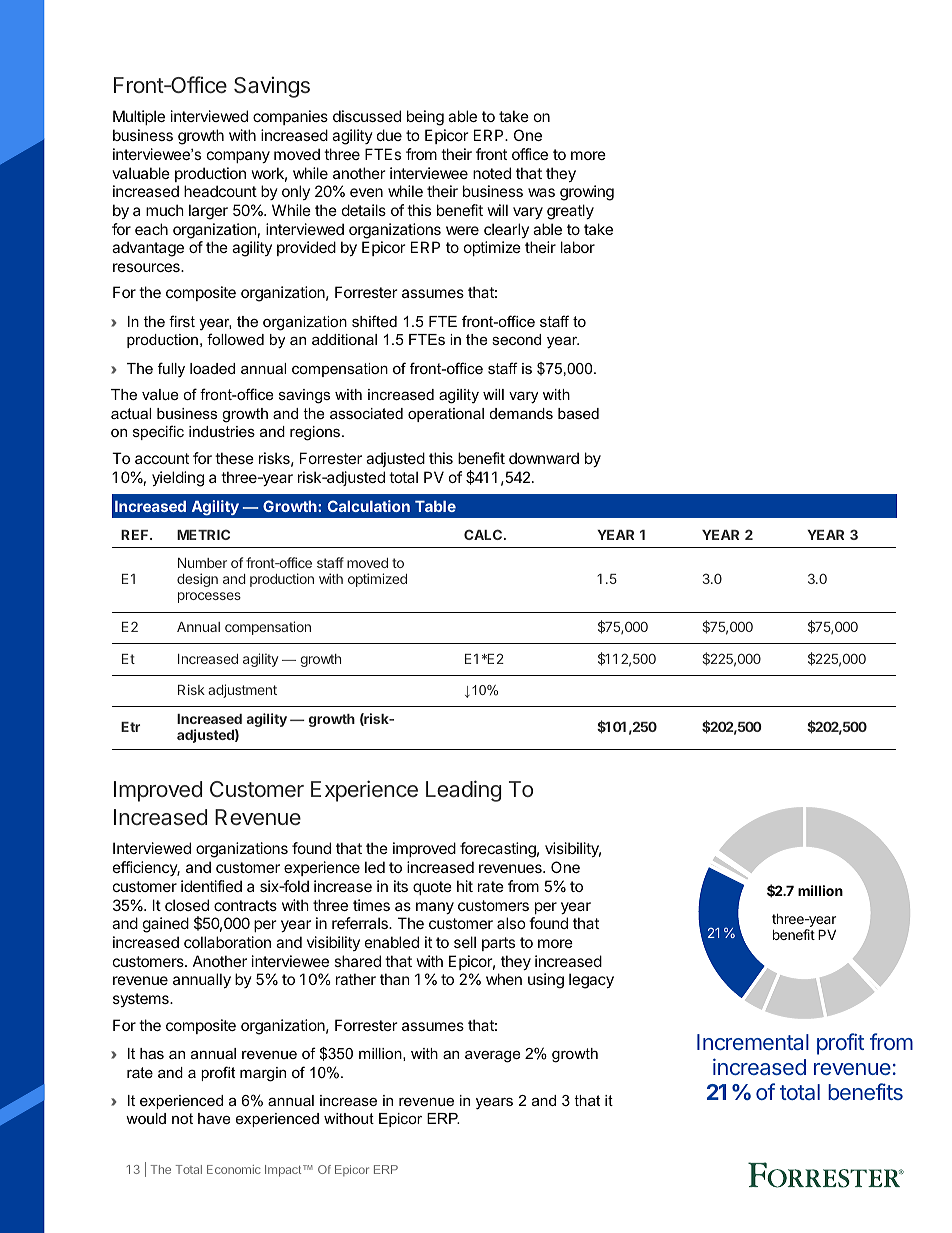 This document has height=1233, width=952. I want to click on Incremental, so click(753, 1042).
